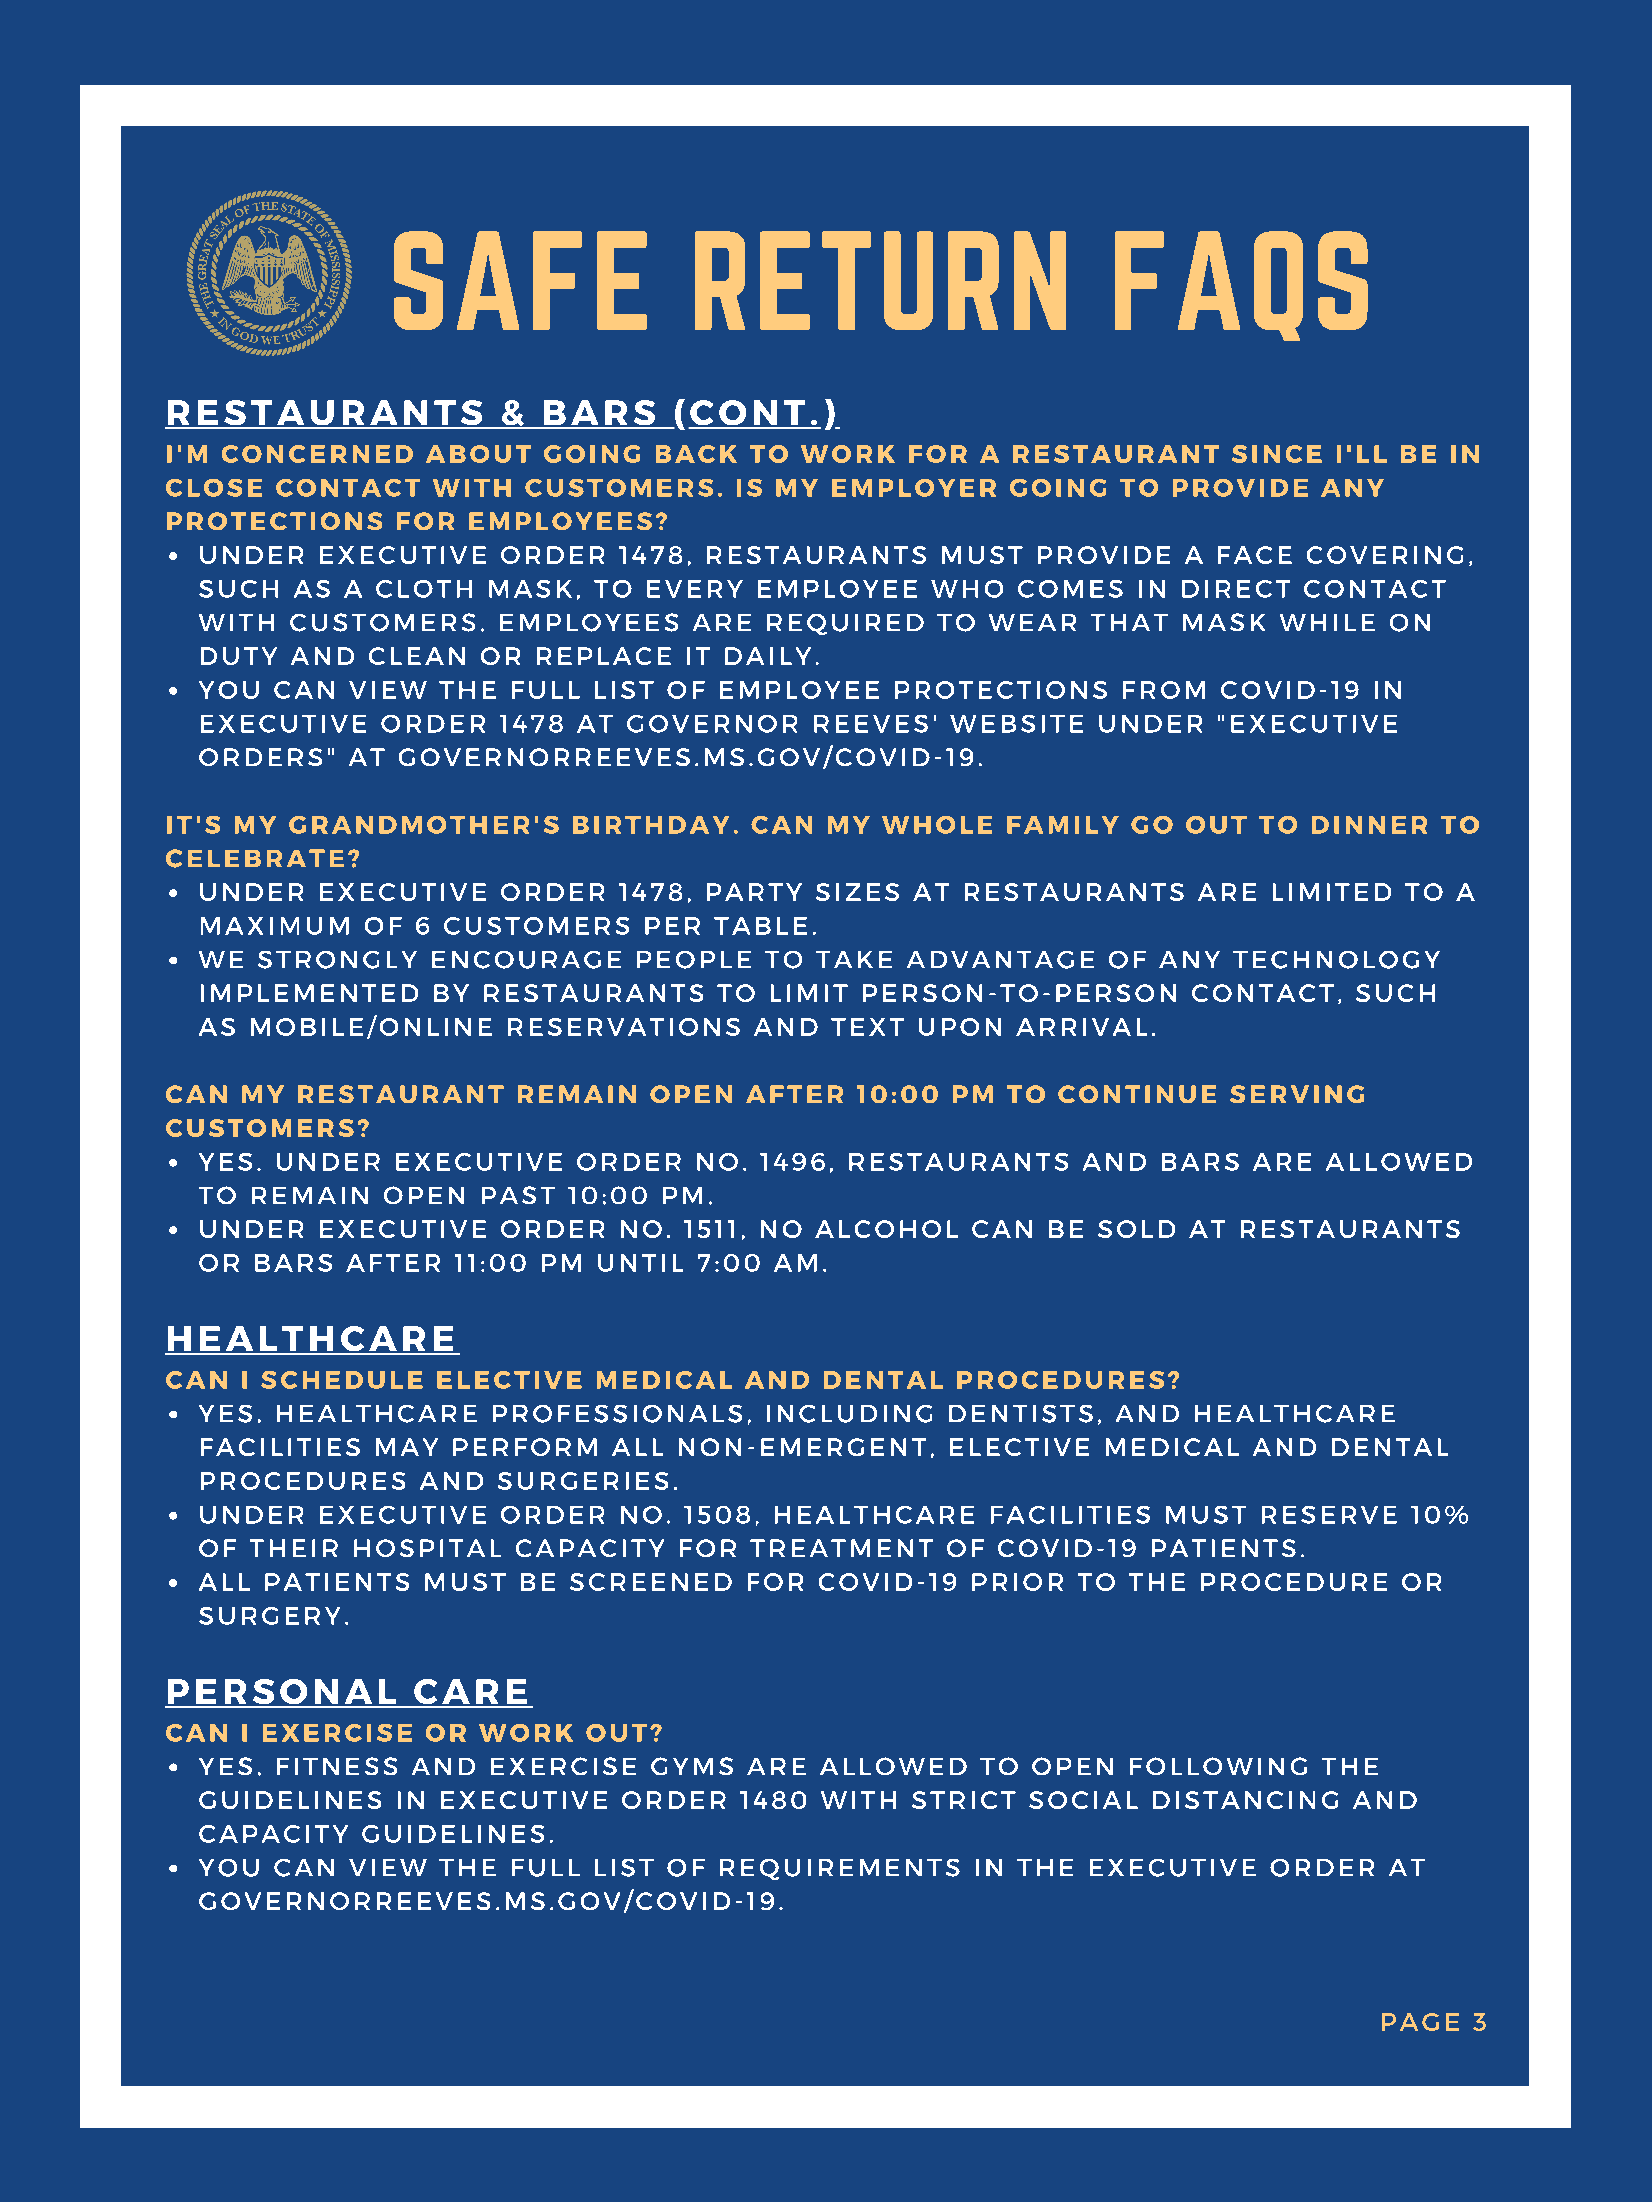 This image has height=2202, width=1652. I want to click on CLEAN, so click(417, 656).
